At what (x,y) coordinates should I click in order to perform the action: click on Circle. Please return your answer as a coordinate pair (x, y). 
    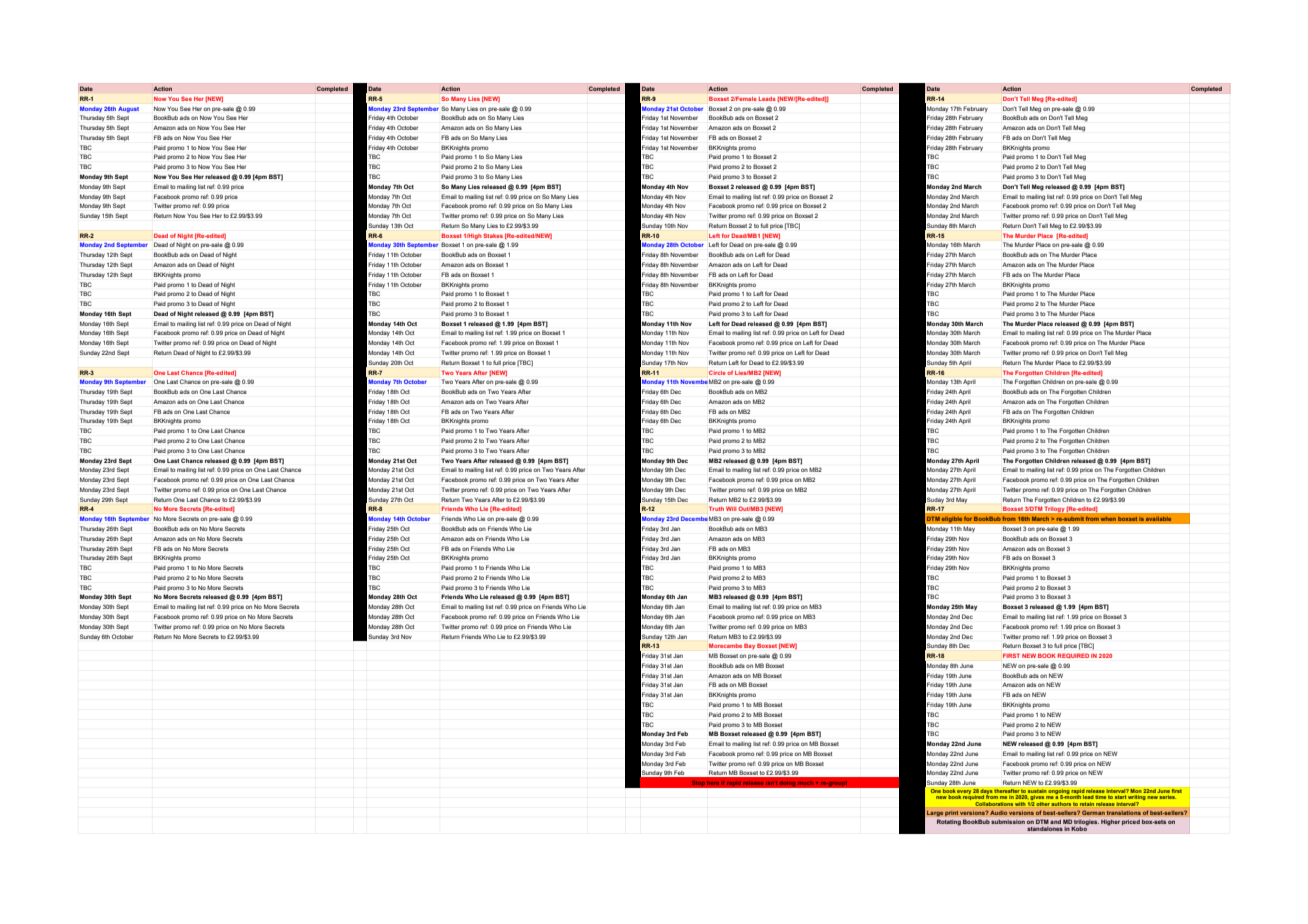
    Looking at the image, I should click on (717, 372).
